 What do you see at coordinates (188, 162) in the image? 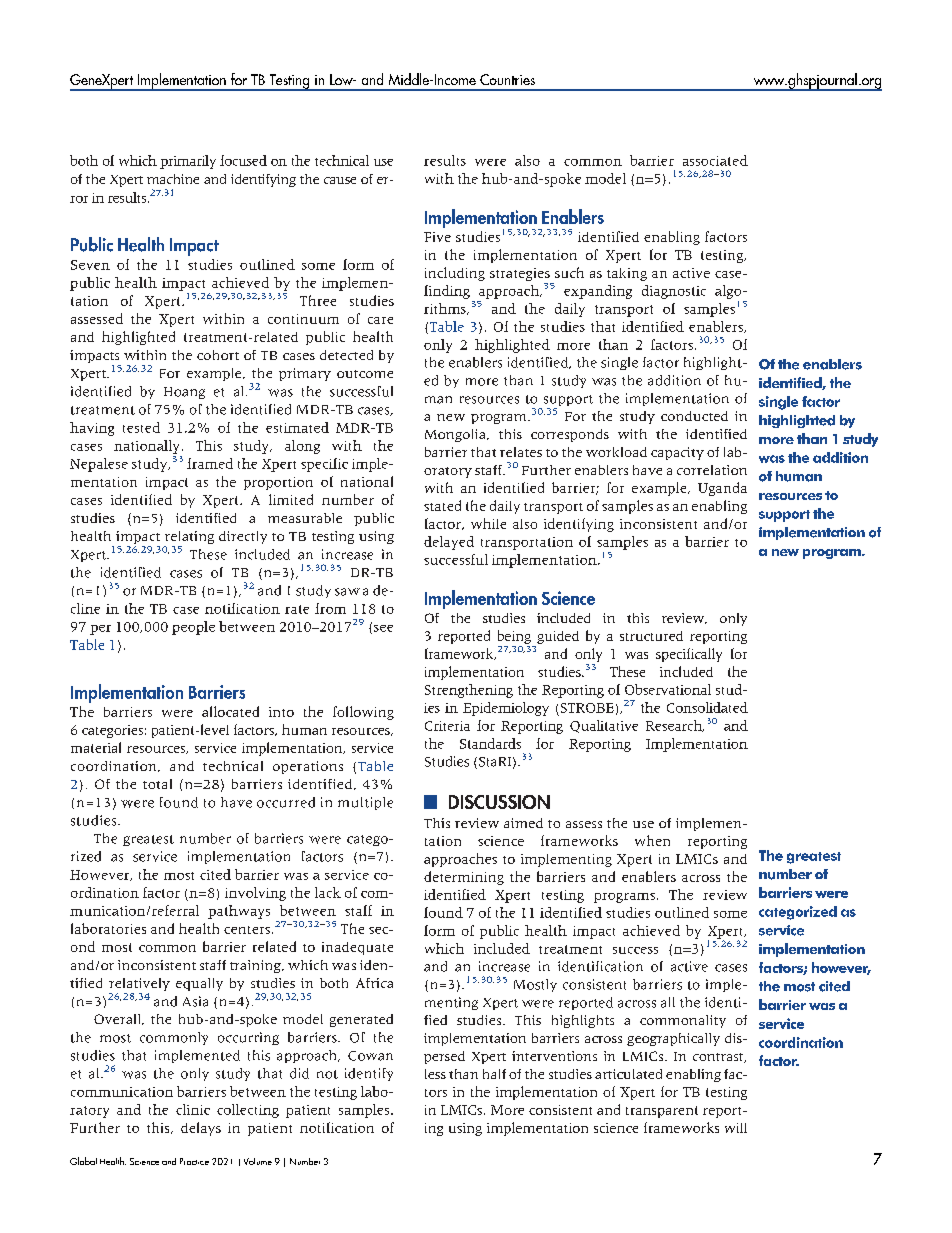
I see `primarily` at bounding box center [188, 162].
